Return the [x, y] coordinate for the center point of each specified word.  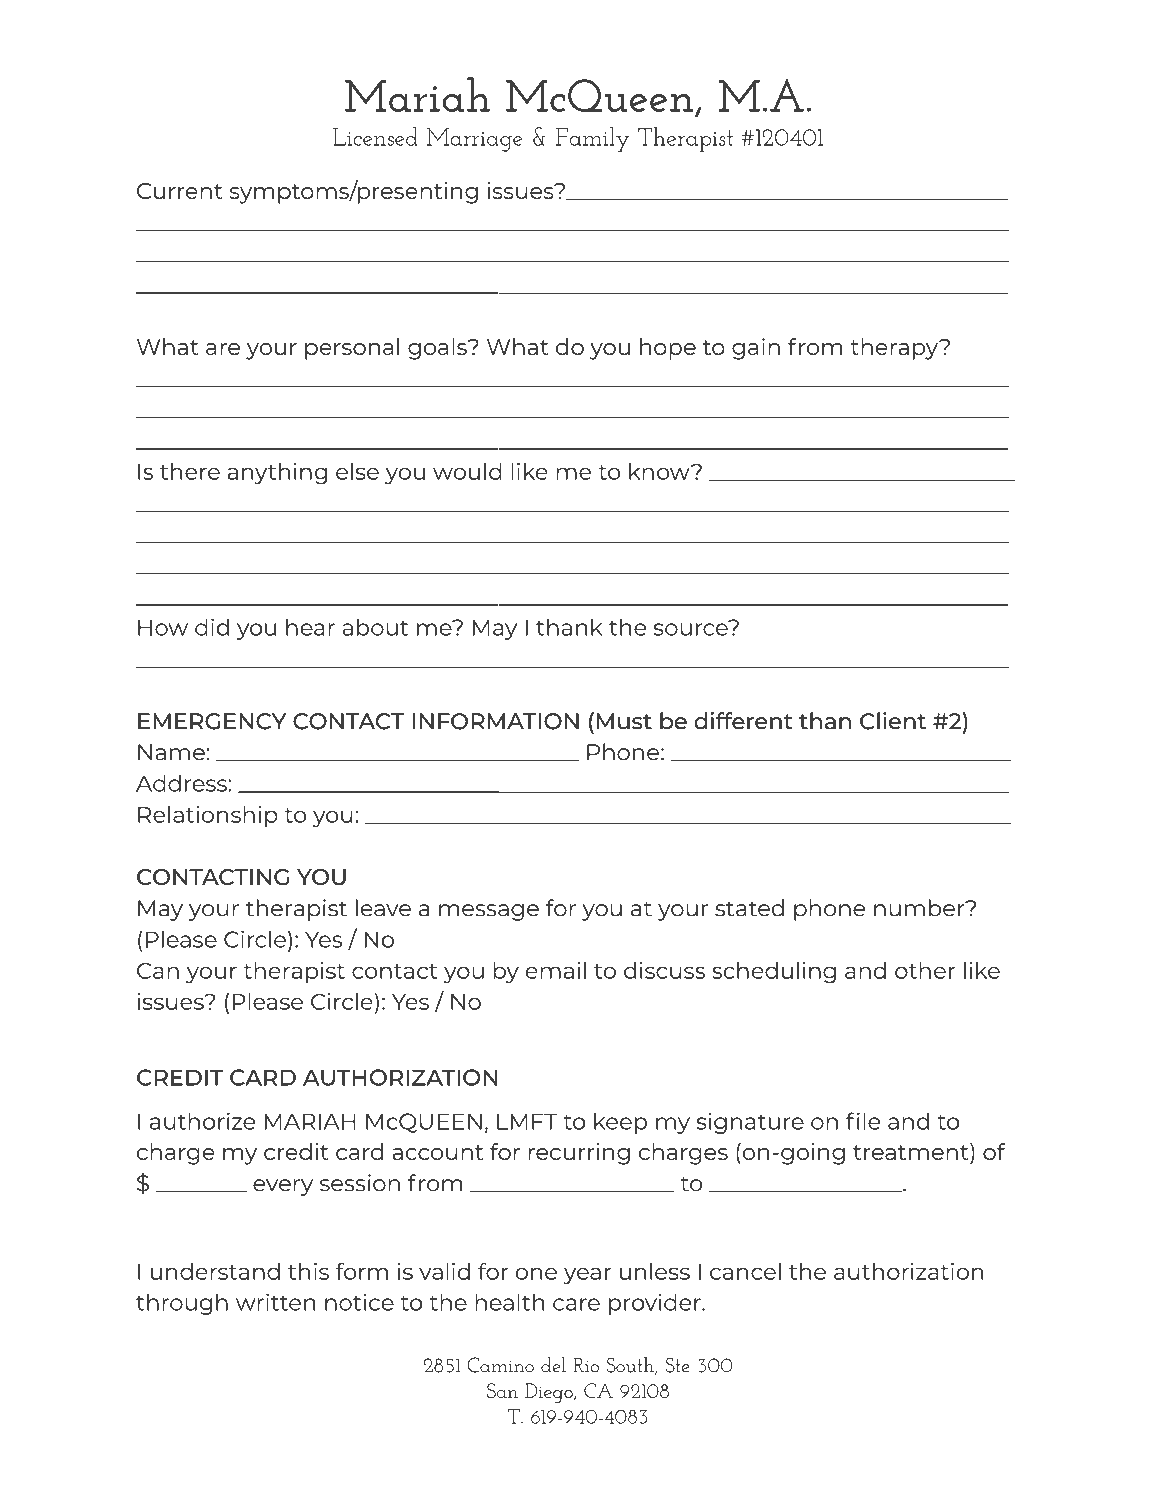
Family [593, 139]
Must [624, 721]
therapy [895, 349]
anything [277, 474]
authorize [202, 1121]
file [863, 1121]
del [553, 1364]
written [276, 1302]
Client [893, 721]
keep [620, 1123]
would [467, 471]
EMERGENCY [212, 721]
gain [756, 349]
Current [180, 191]
